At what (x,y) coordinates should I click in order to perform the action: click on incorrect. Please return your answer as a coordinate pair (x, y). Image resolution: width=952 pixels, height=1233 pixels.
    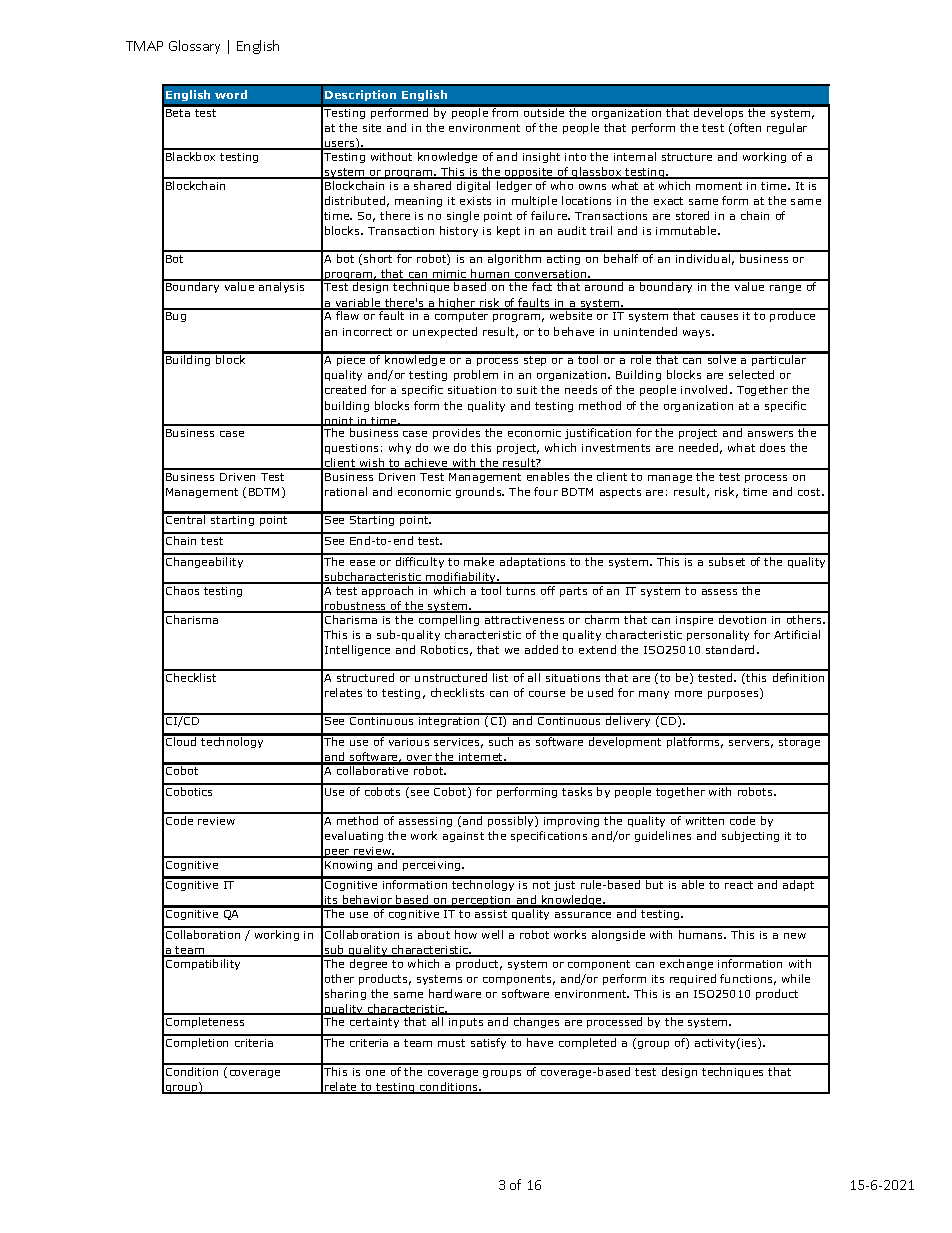
    Looking at the image, I should click on (367, 332).
